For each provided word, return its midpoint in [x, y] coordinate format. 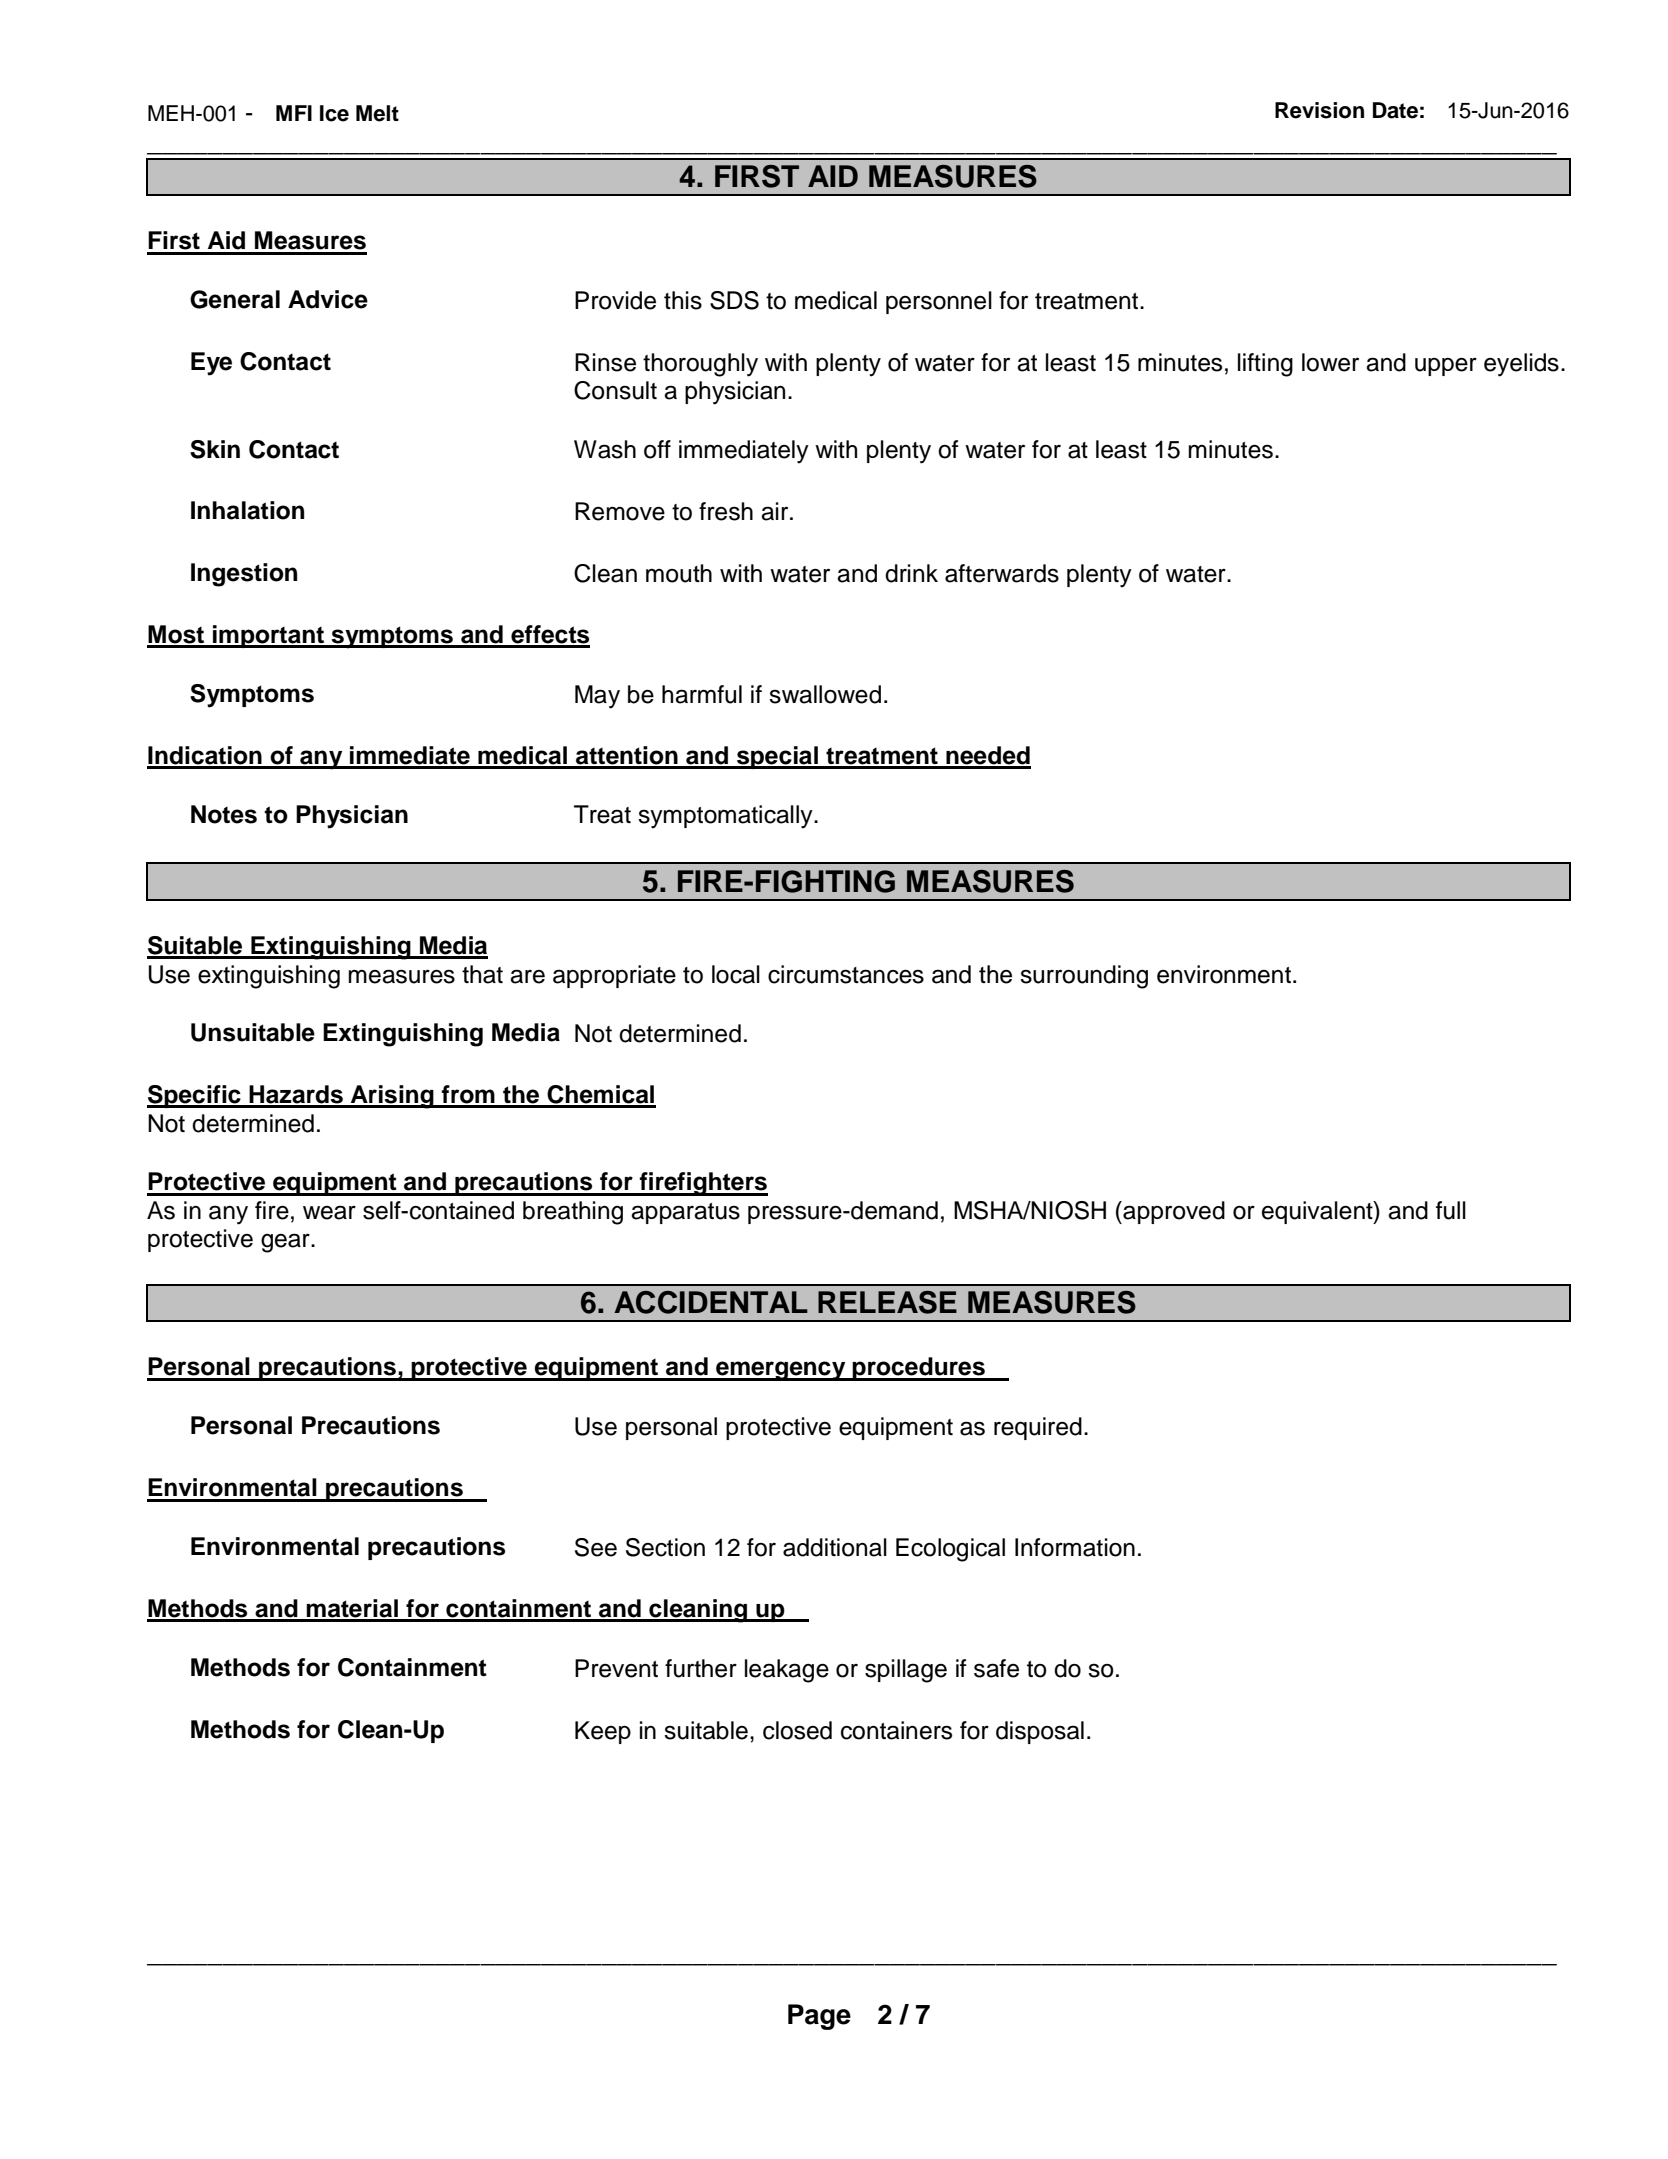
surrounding [1084, 977]
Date [1395, 110]
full [1451, 1210]
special [777, 757]
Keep [603, 1732]
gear [286, 1243]
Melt [377, 113]
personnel [939, 302]
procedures [919, 1369]
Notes [224, 814]
